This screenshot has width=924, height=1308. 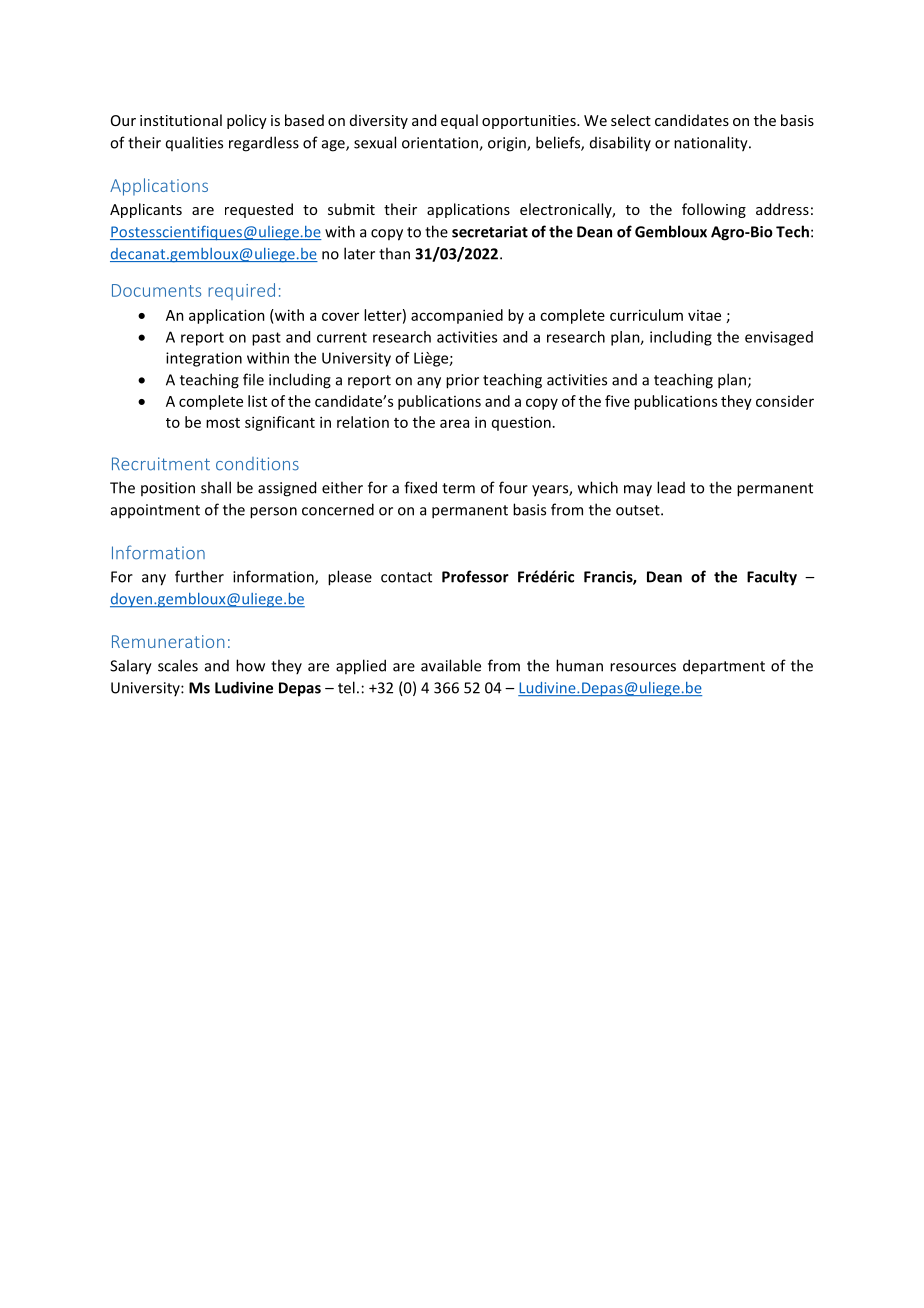 What do you see at coordinates (785, 401) in the screenshot?
I see `consider` at bounding box center [785, 401].
